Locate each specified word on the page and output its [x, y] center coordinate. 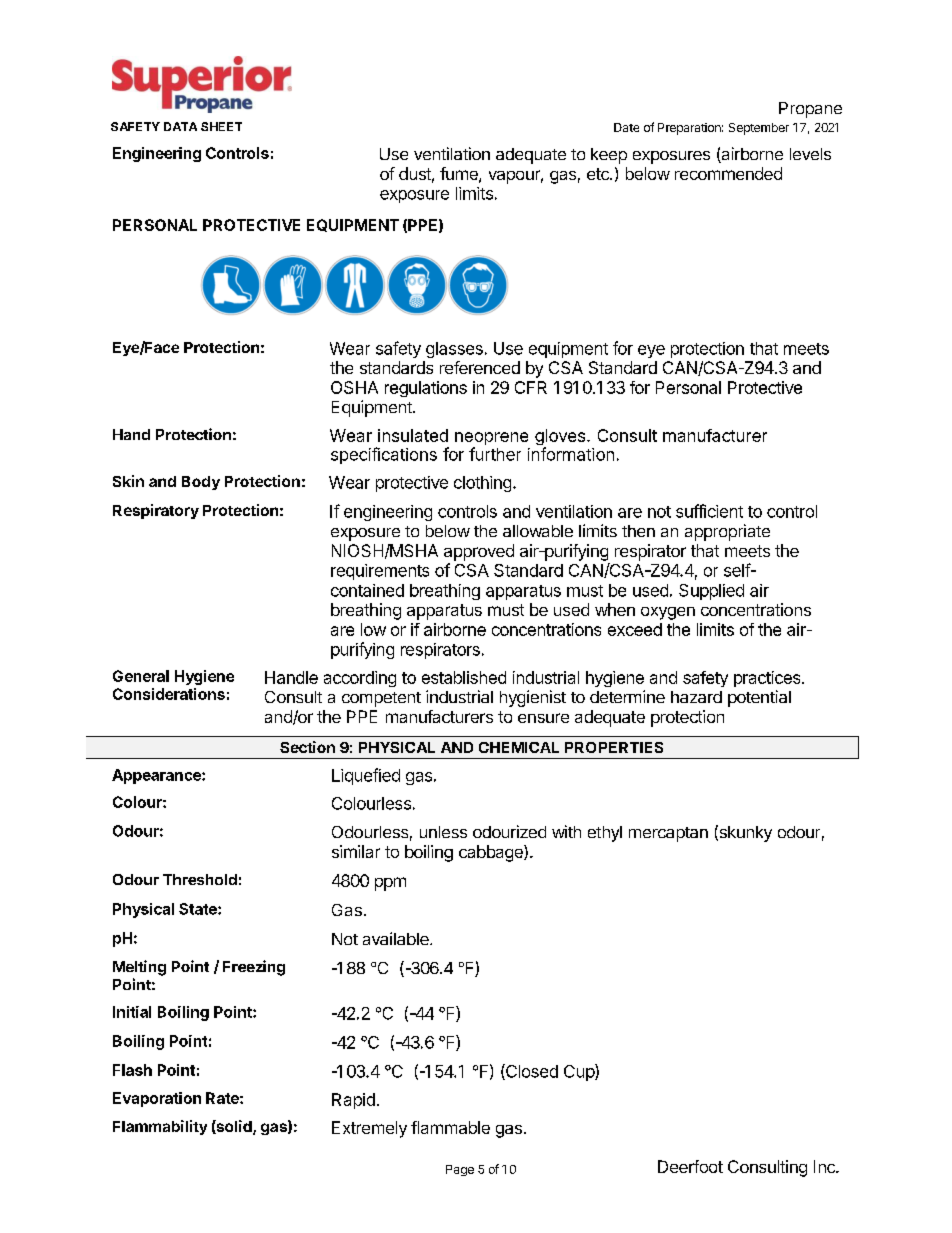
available [397, 938]
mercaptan [668, 834]
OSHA [354, 387]
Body [201, 483]
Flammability [160, 1127]
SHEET [221, 126]
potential [759, 698]
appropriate [727, 532]
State [199, 909]
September [759, 129]
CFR [531, 387]
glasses [454, 350]
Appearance [157, 776]
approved [479, 552]
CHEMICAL [519, 747]
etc [599, 174]
